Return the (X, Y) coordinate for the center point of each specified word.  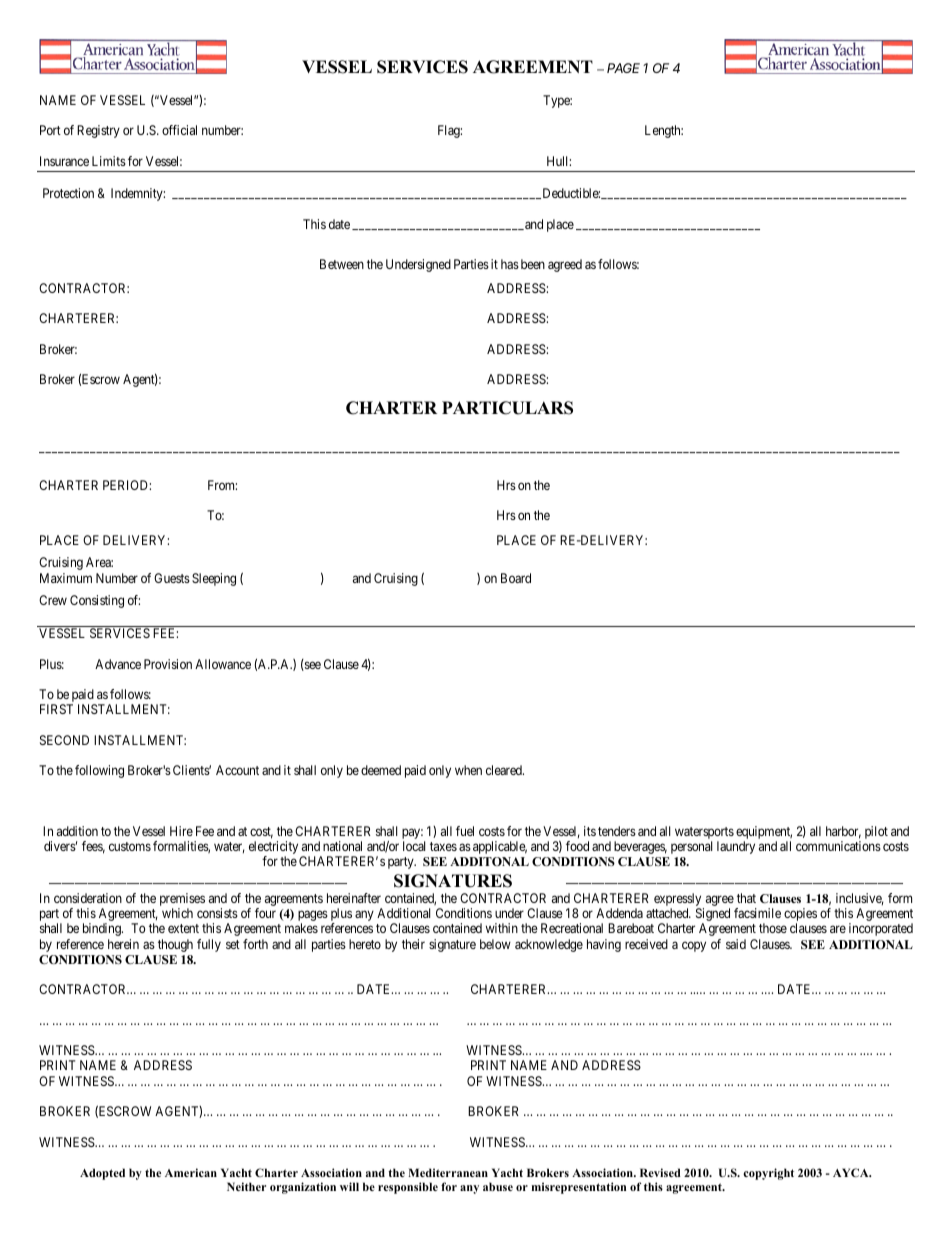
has (510, 264)
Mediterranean (448, 1172)
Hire (181, 831)
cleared (505, 770)
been (533, 264)
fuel (465, 831)
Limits (109, 161)
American (191, 1172)
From (222, 485)
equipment (764, 834)
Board (516, 578)
